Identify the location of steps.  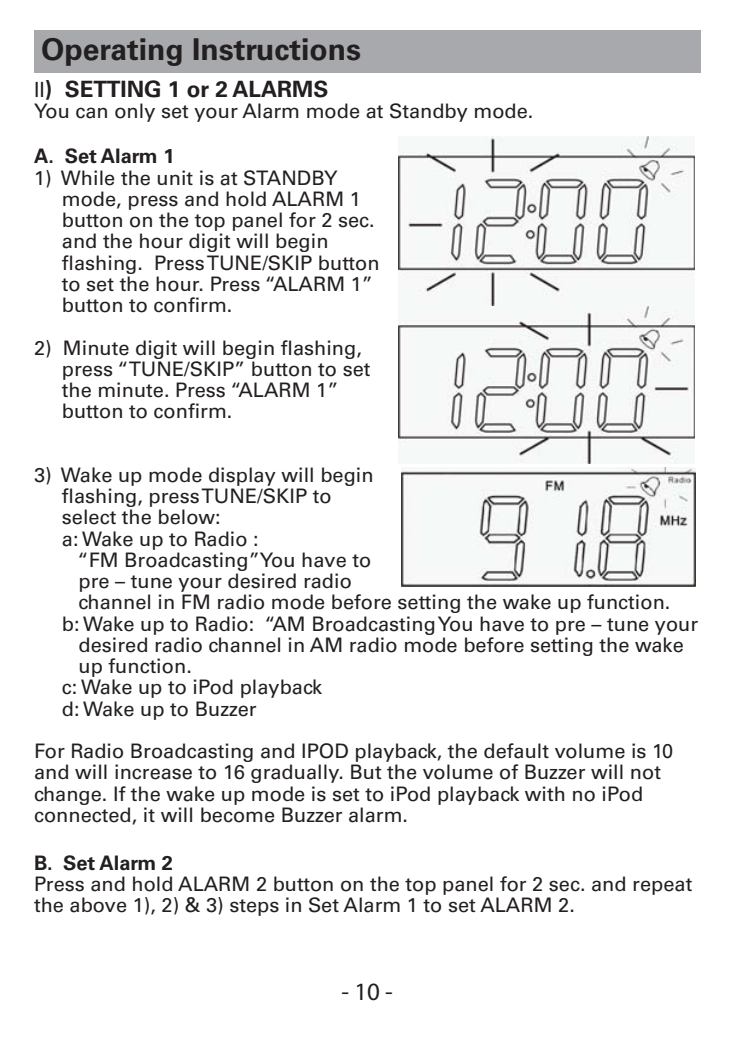
(254, 907).
